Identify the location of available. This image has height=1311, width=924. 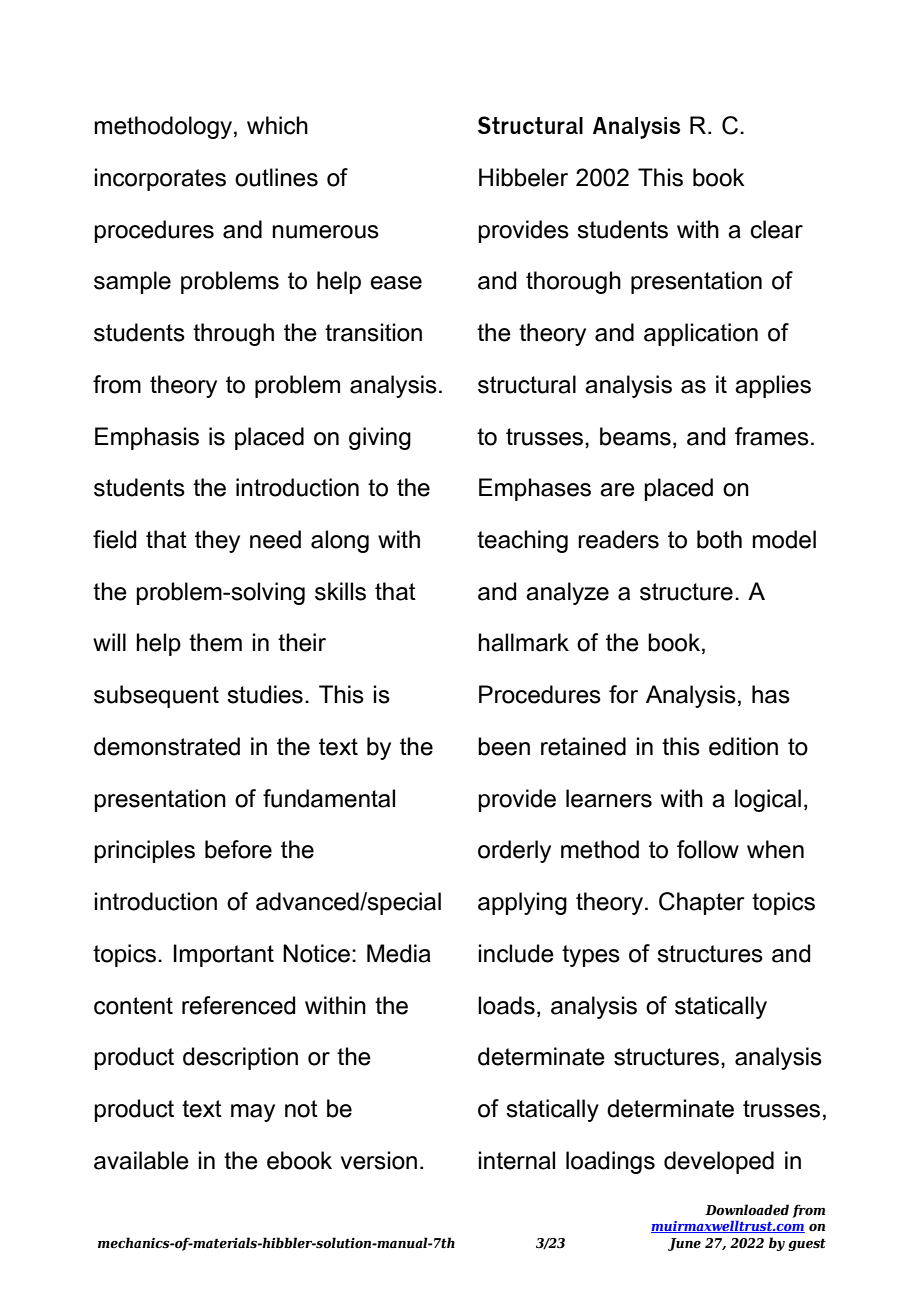
(141, 1160).
